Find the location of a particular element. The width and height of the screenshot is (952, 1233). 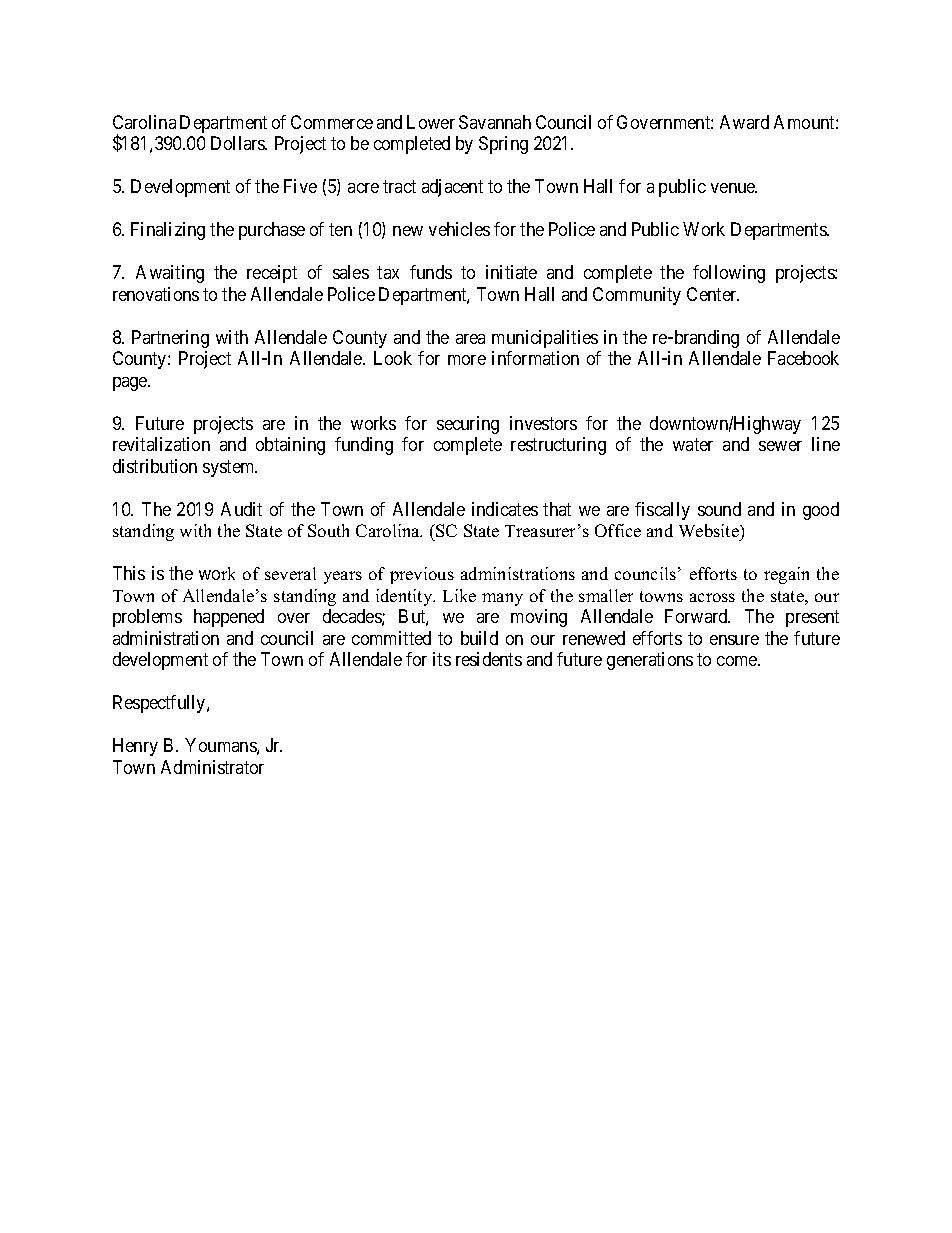

Dollars is located at coordinates (239, 143).
